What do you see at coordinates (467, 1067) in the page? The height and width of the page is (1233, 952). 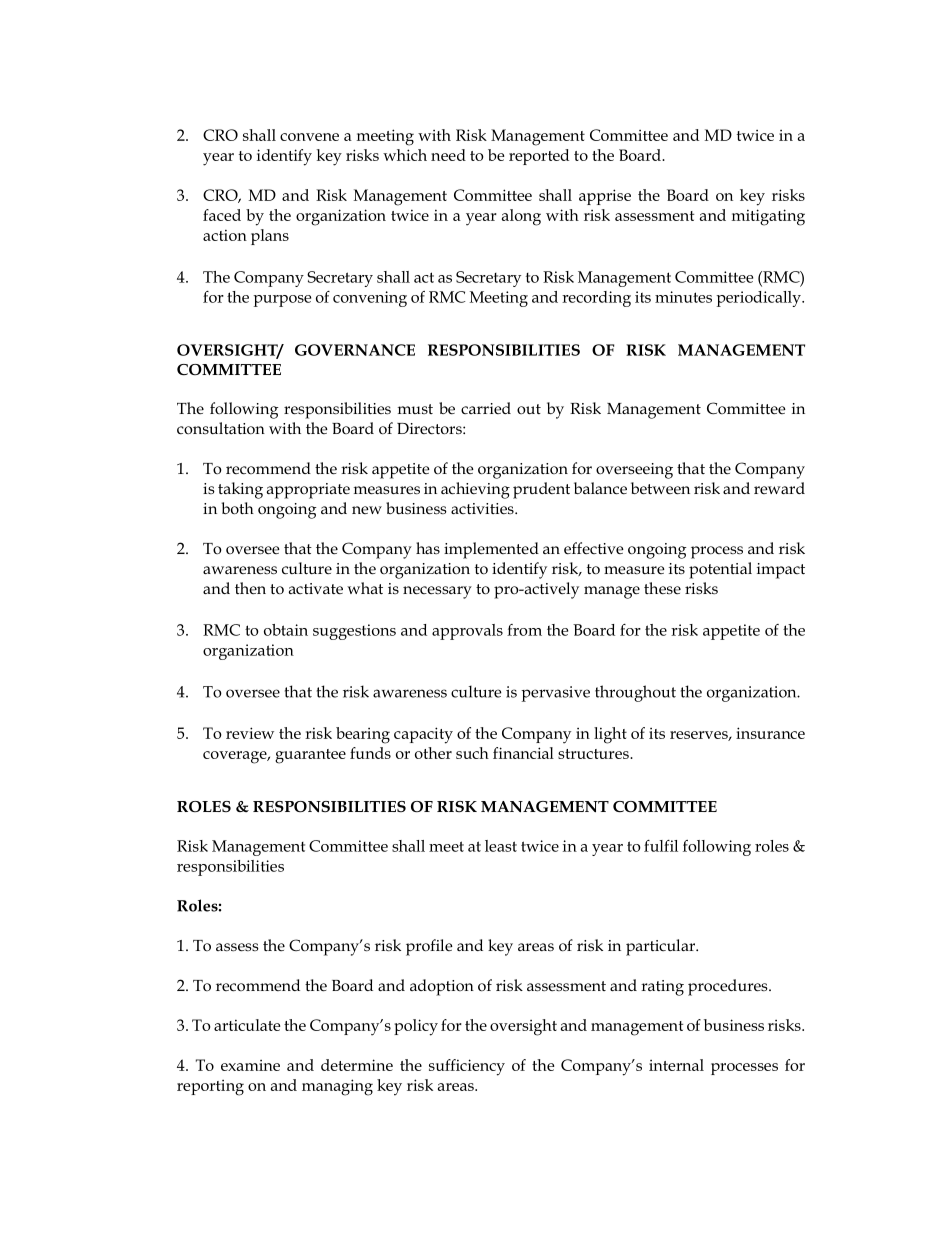 I see `sufficiency` at bounding box center [467, 1067].
